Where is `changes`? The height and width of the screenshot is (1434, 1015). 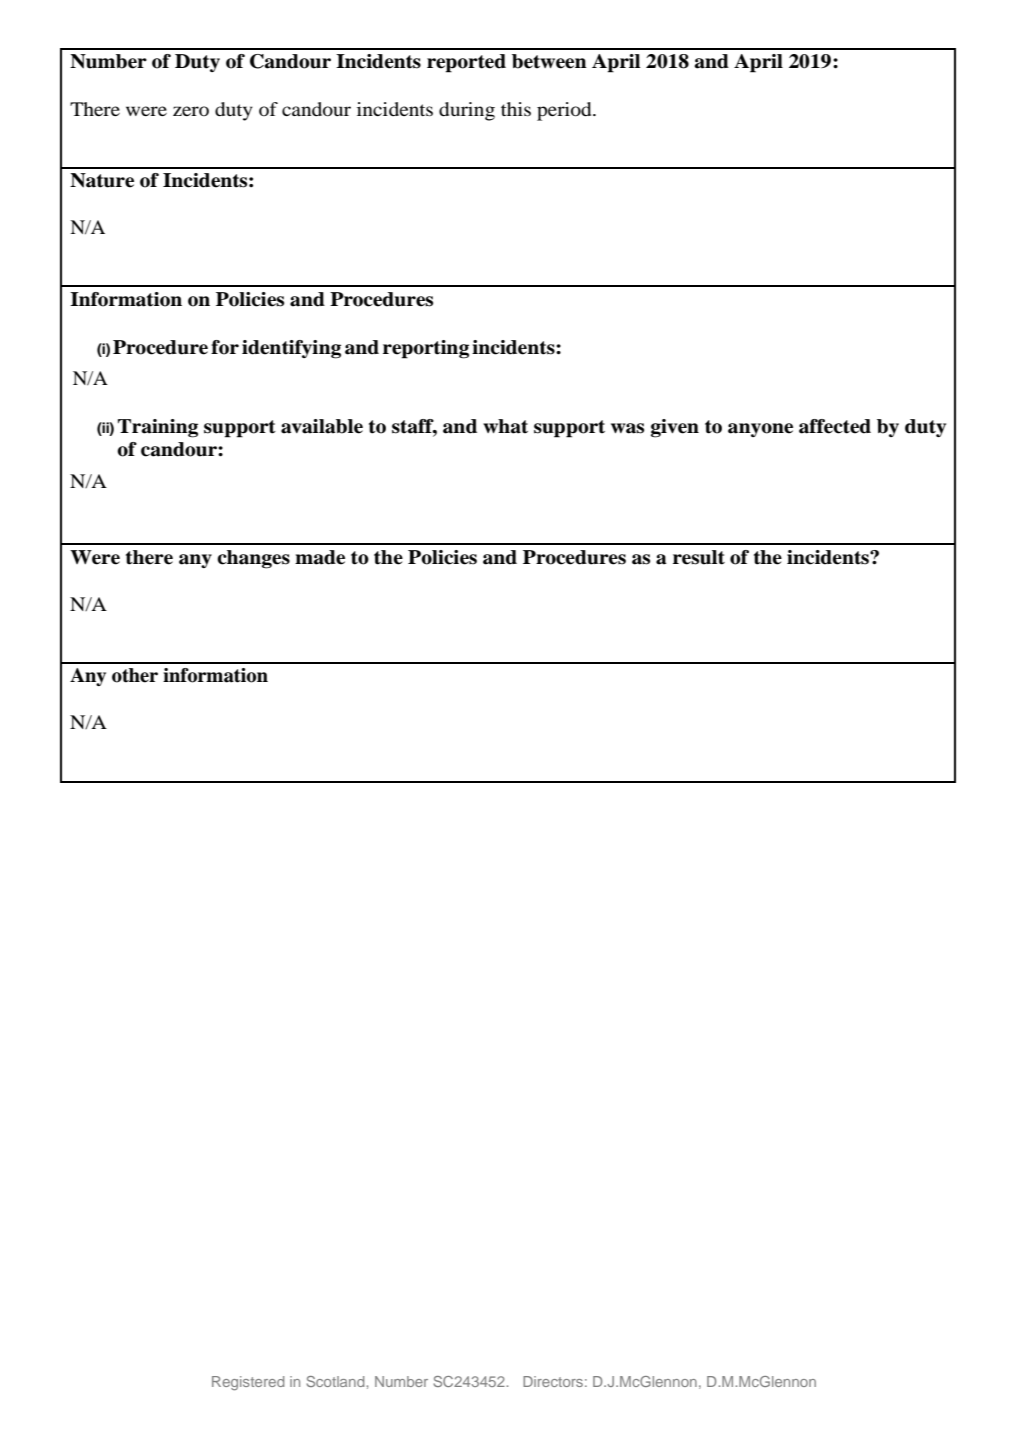
changes is located at coordinates (253, 559).
